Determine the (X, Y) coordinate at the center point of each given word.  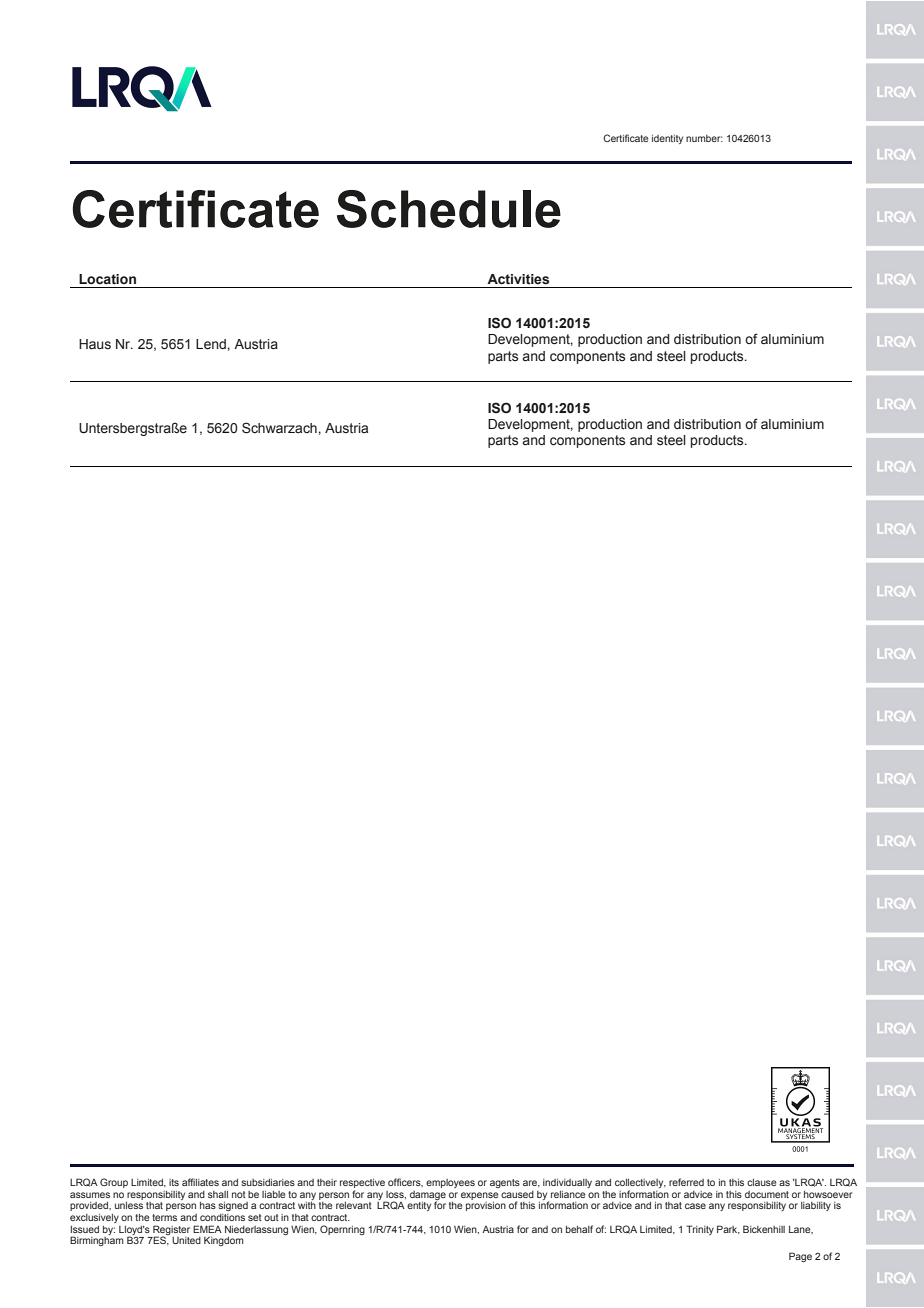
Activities (518, 279)
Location (107, 279)
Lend (212, 344)
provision (486, 1206)
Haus (95, 344)
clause (762, 1182)
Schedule (449, 209)
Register (171, 1231)
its (174, 1182)
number (704, 138)
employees (450, 1183)
